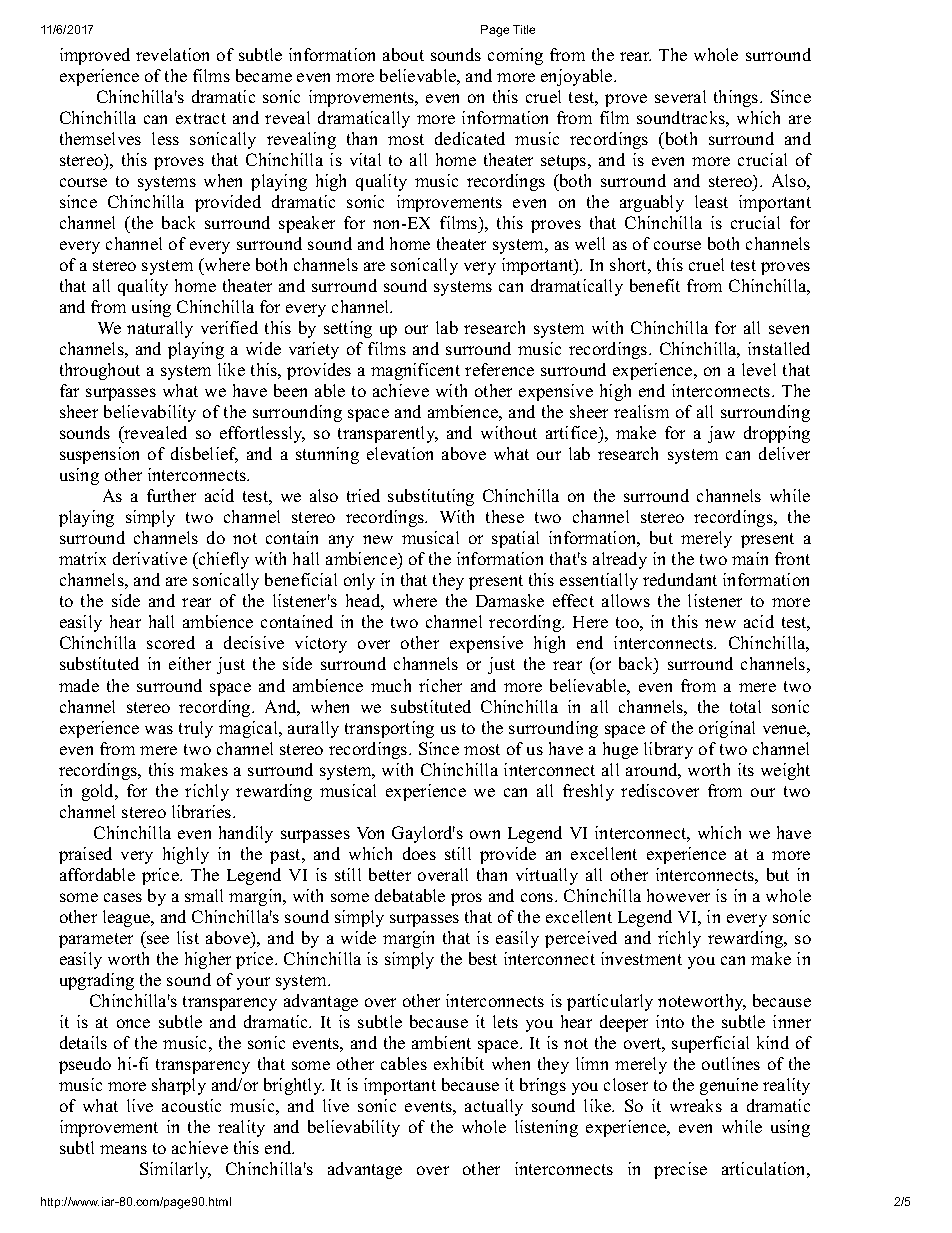  Describe the element at coordinates (721, 434) in the document. I see `jaw` at that location.
